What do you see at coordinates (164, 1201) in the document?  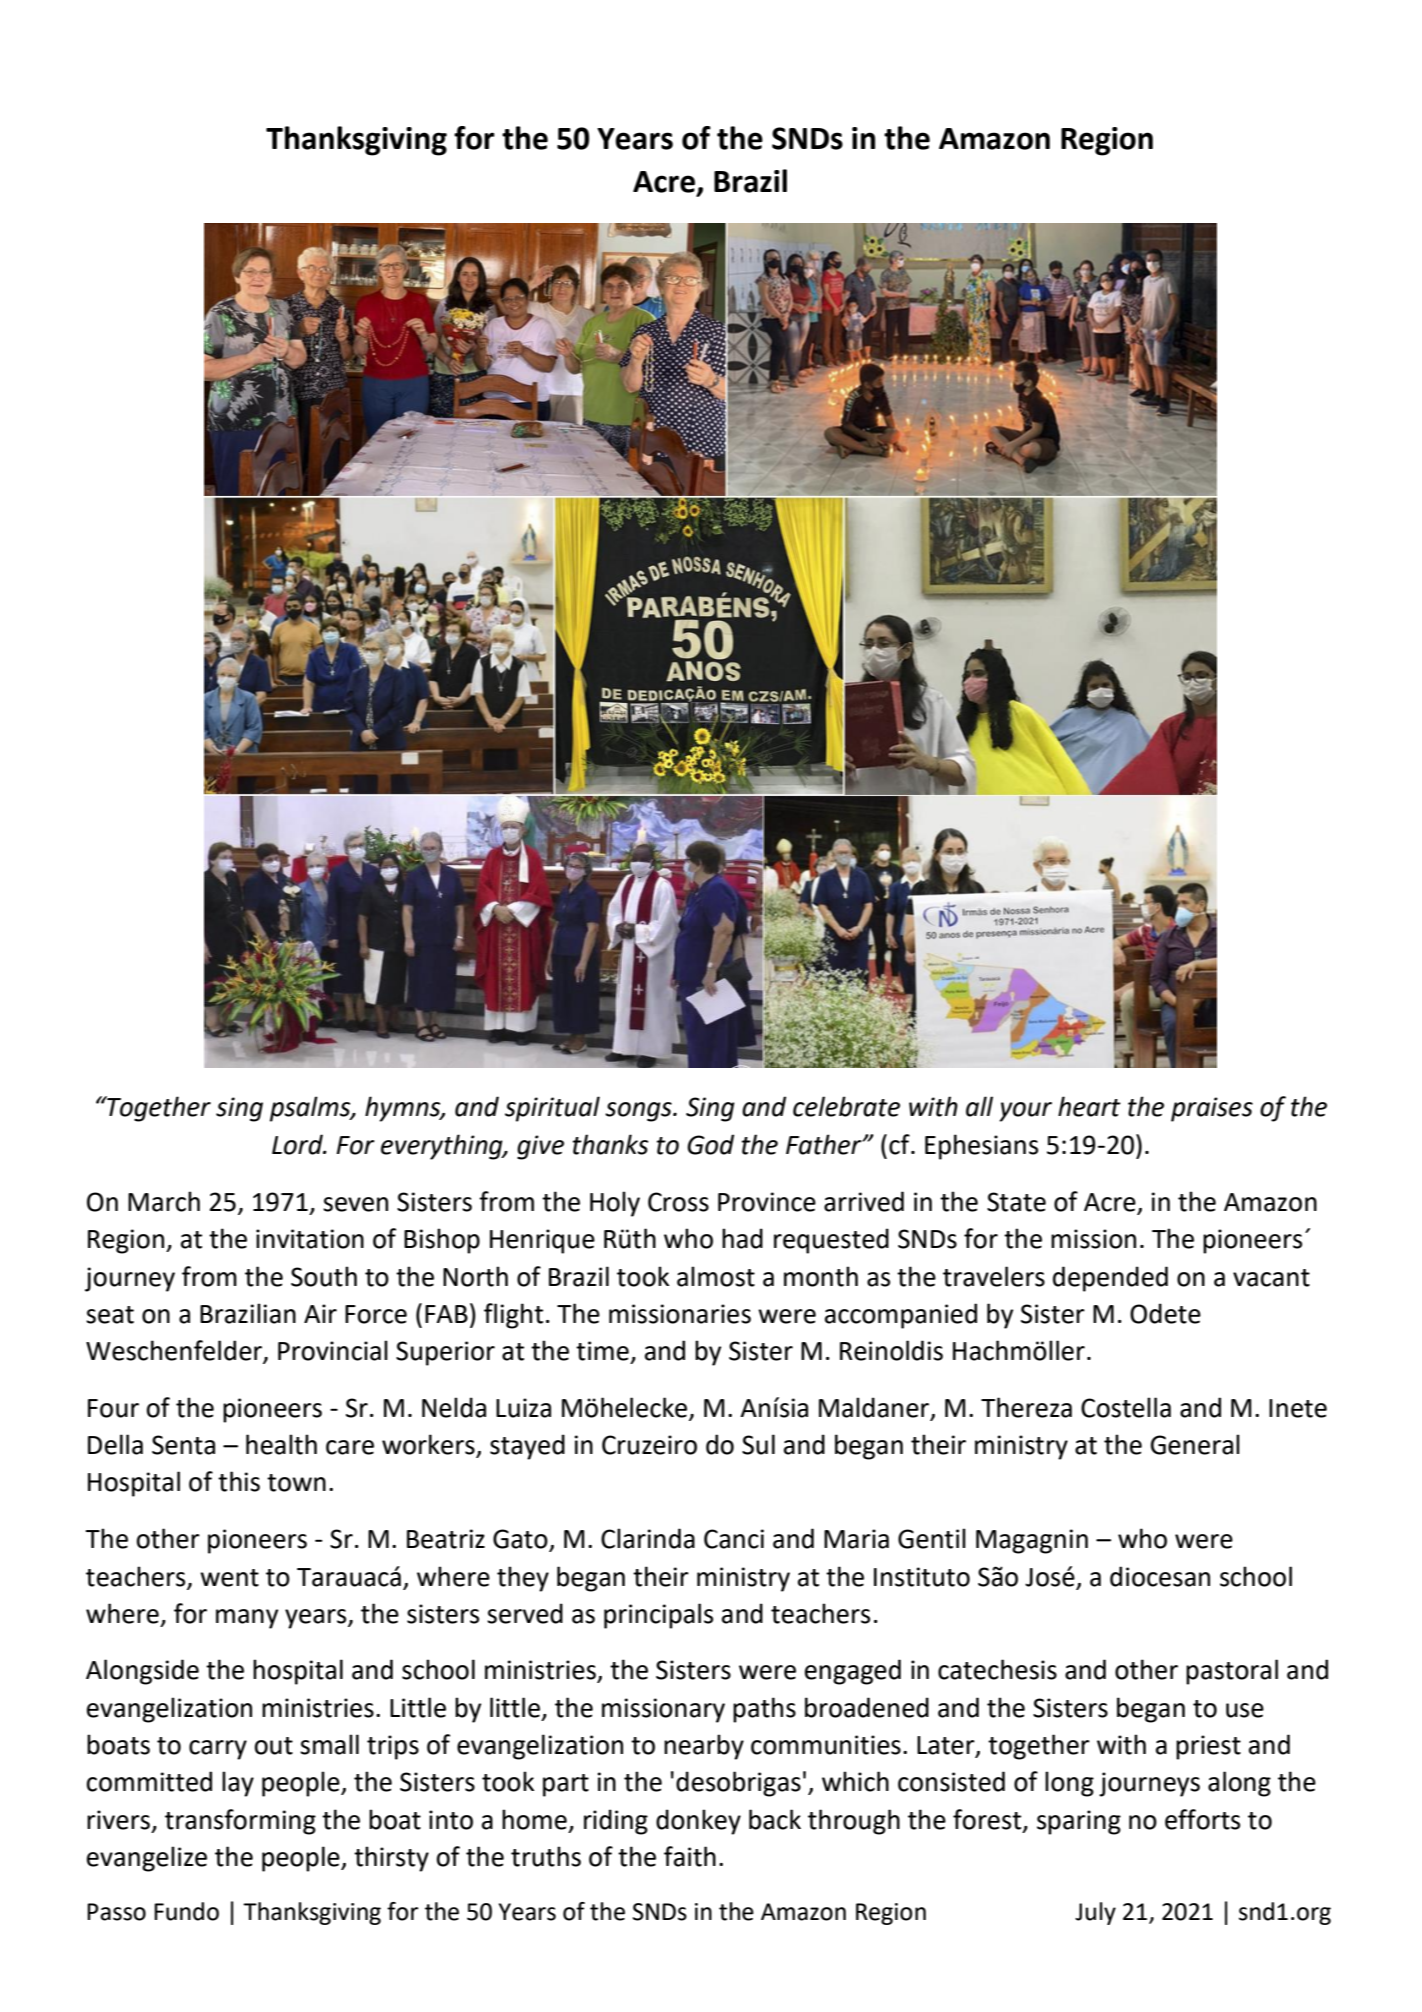 I see `March` at bounding box center [164, 1201].
